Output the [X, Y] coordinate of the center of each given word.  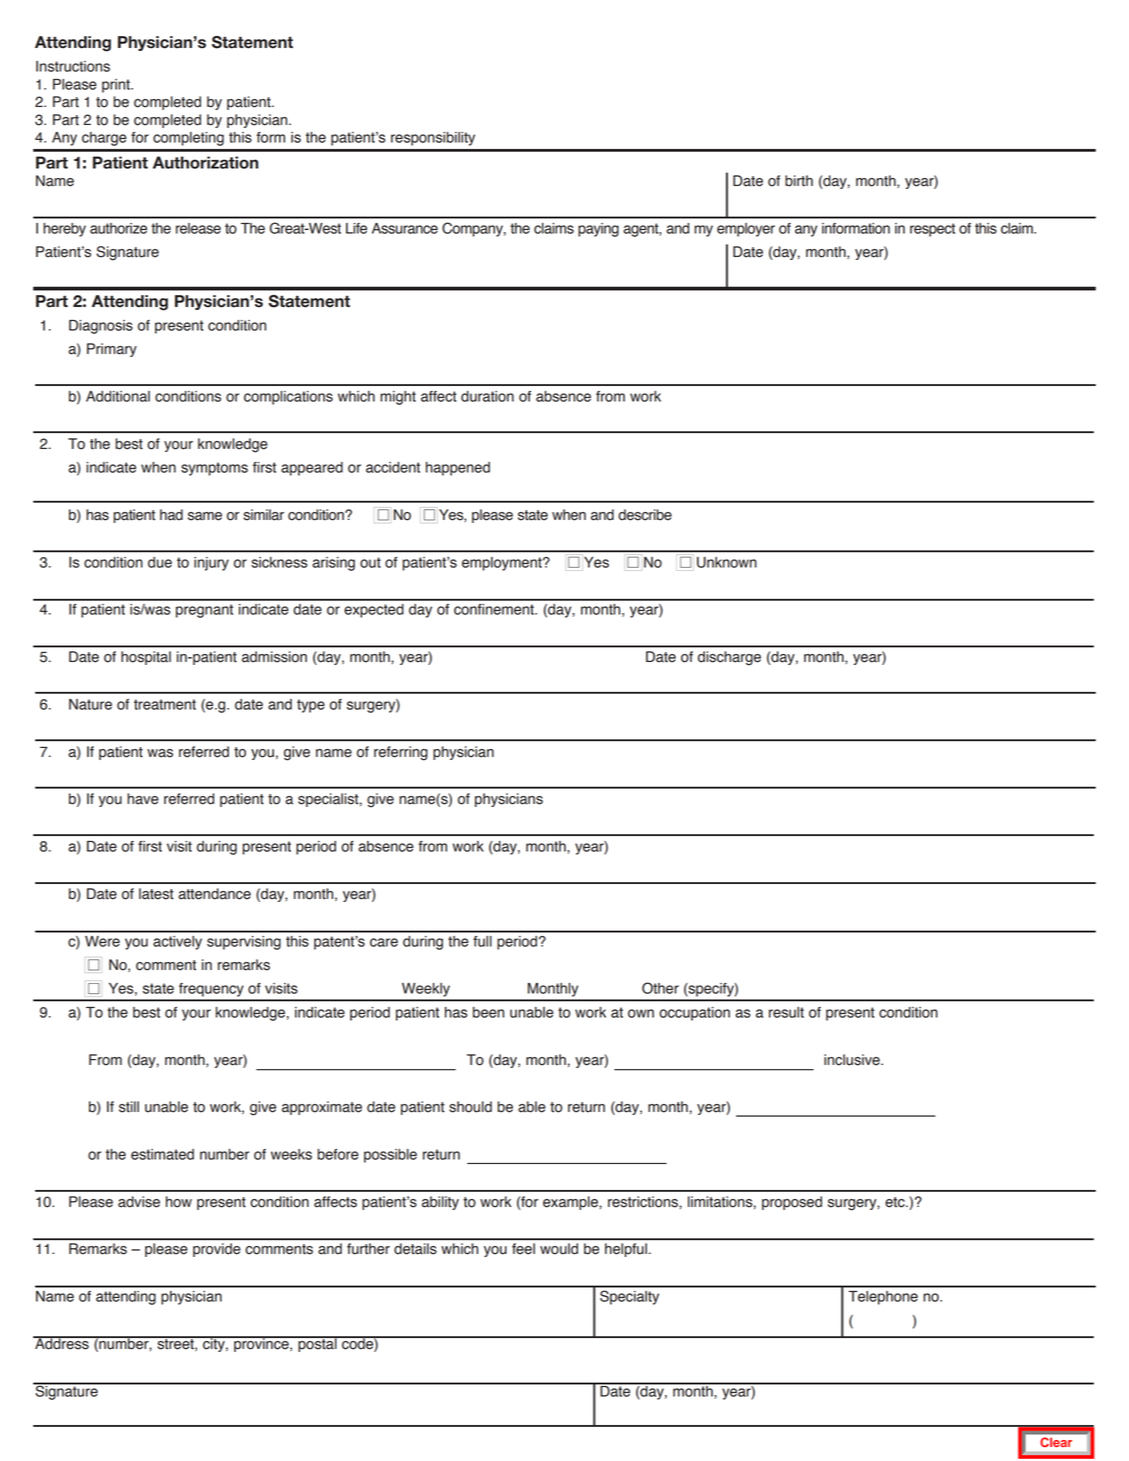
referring [401, 753]
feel [523, 1248]
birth [799, 181]
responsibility [433, 139]
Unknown [727, 562]
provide [216, 1250]
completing [188, 139]
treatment [165, 704]
